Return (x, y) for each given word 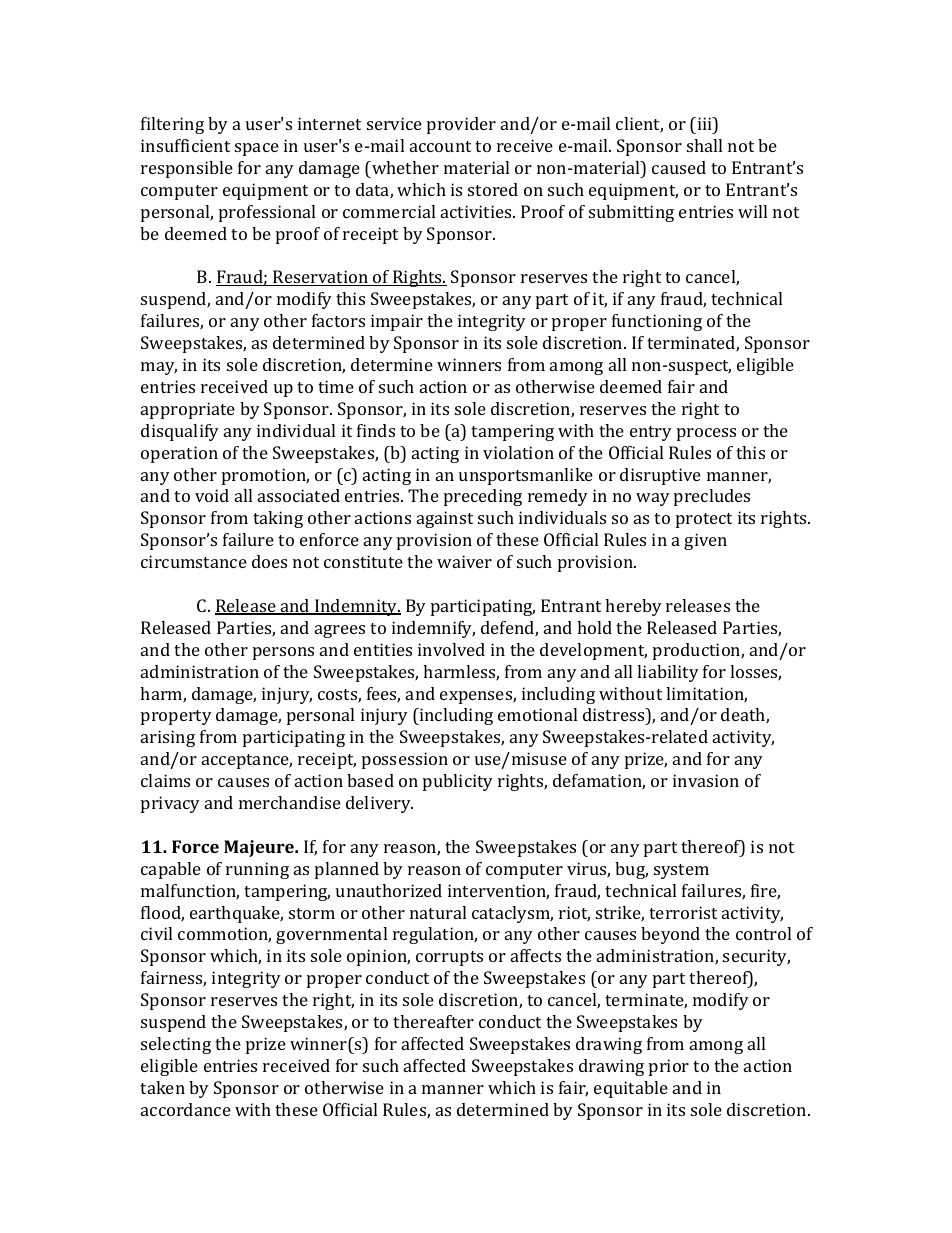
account (440, 146)
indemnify (433, 629)
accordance (186, 1109)
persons (283, 653)
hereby (633, 607)
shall (704, 145)
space (257, 149)
